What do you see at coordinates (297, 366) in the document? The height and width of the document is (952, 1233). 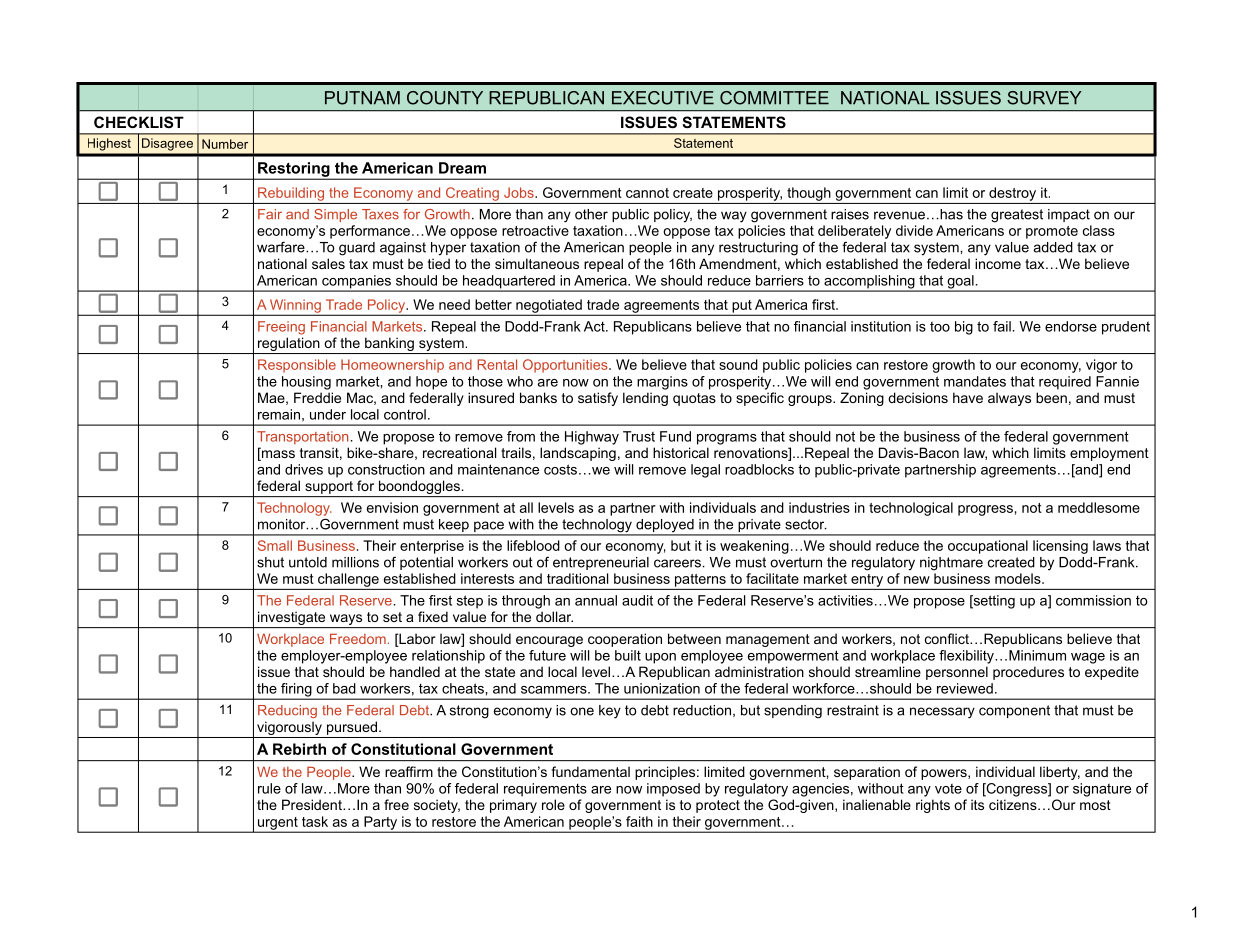 I see `Responsible` at bounding box center [297, 366].
